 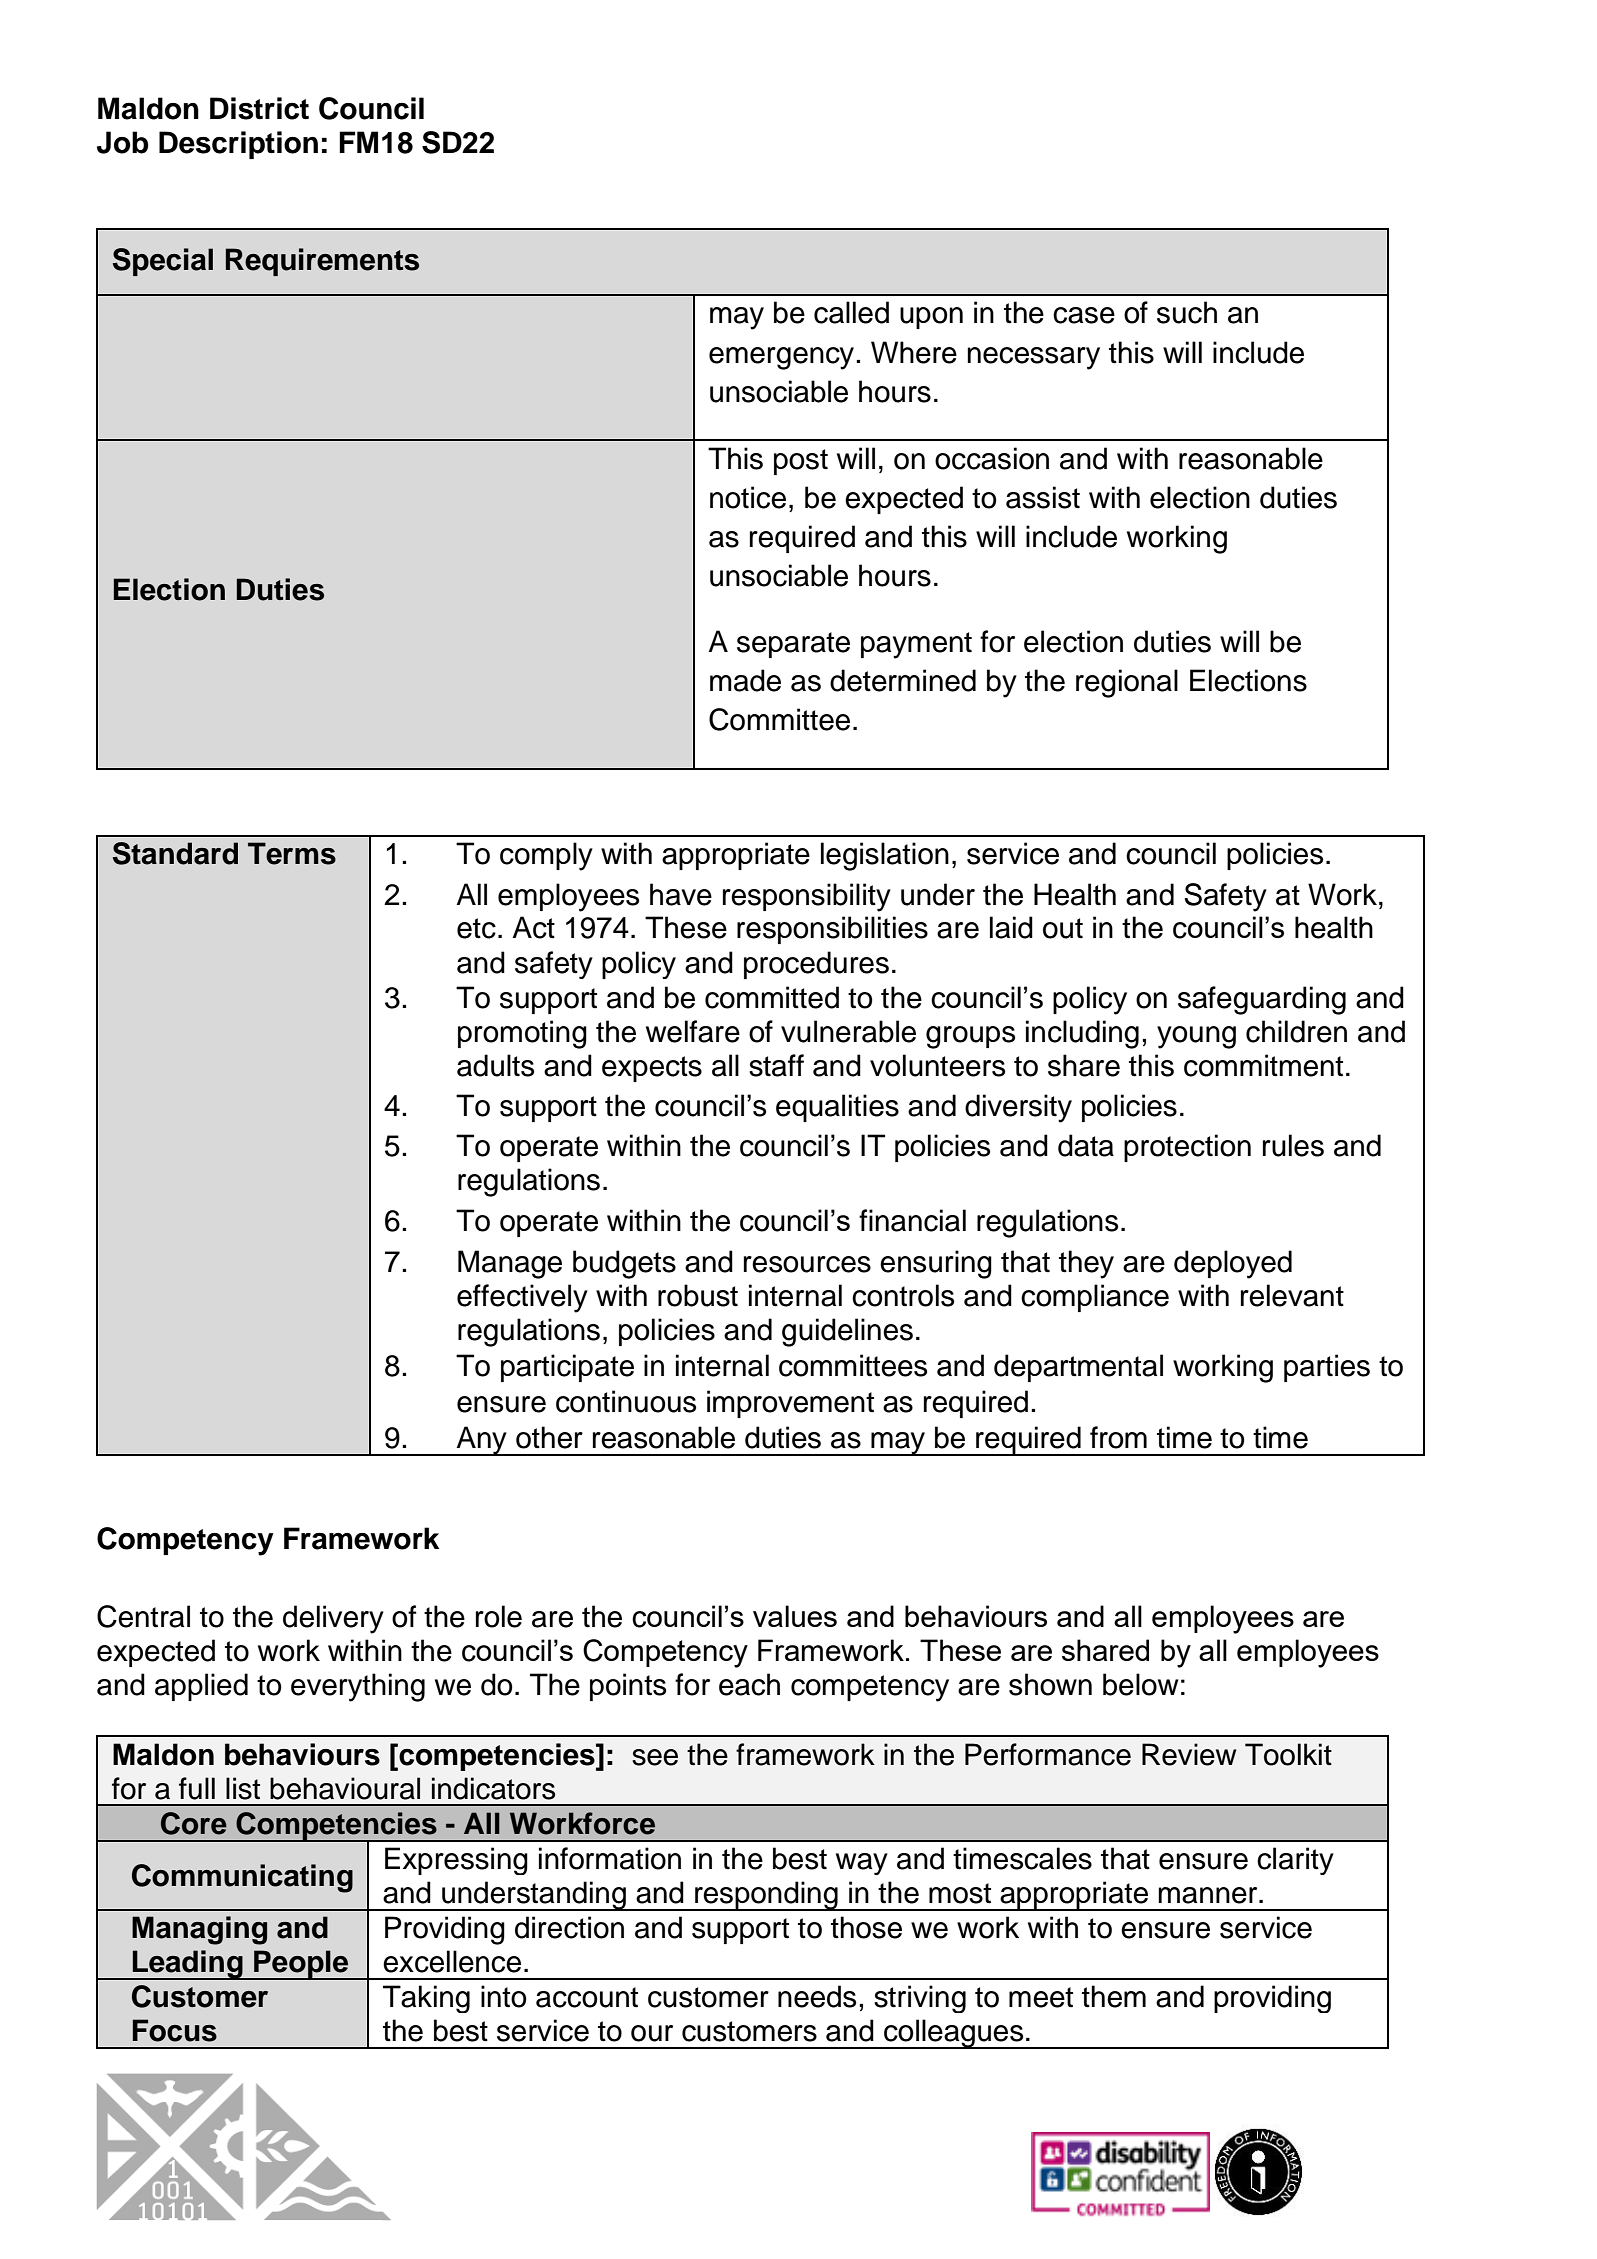 What do you see at coordinates (776, 1065) in the screenshot?
I see `staff` at bounding box center [776, 1065].
